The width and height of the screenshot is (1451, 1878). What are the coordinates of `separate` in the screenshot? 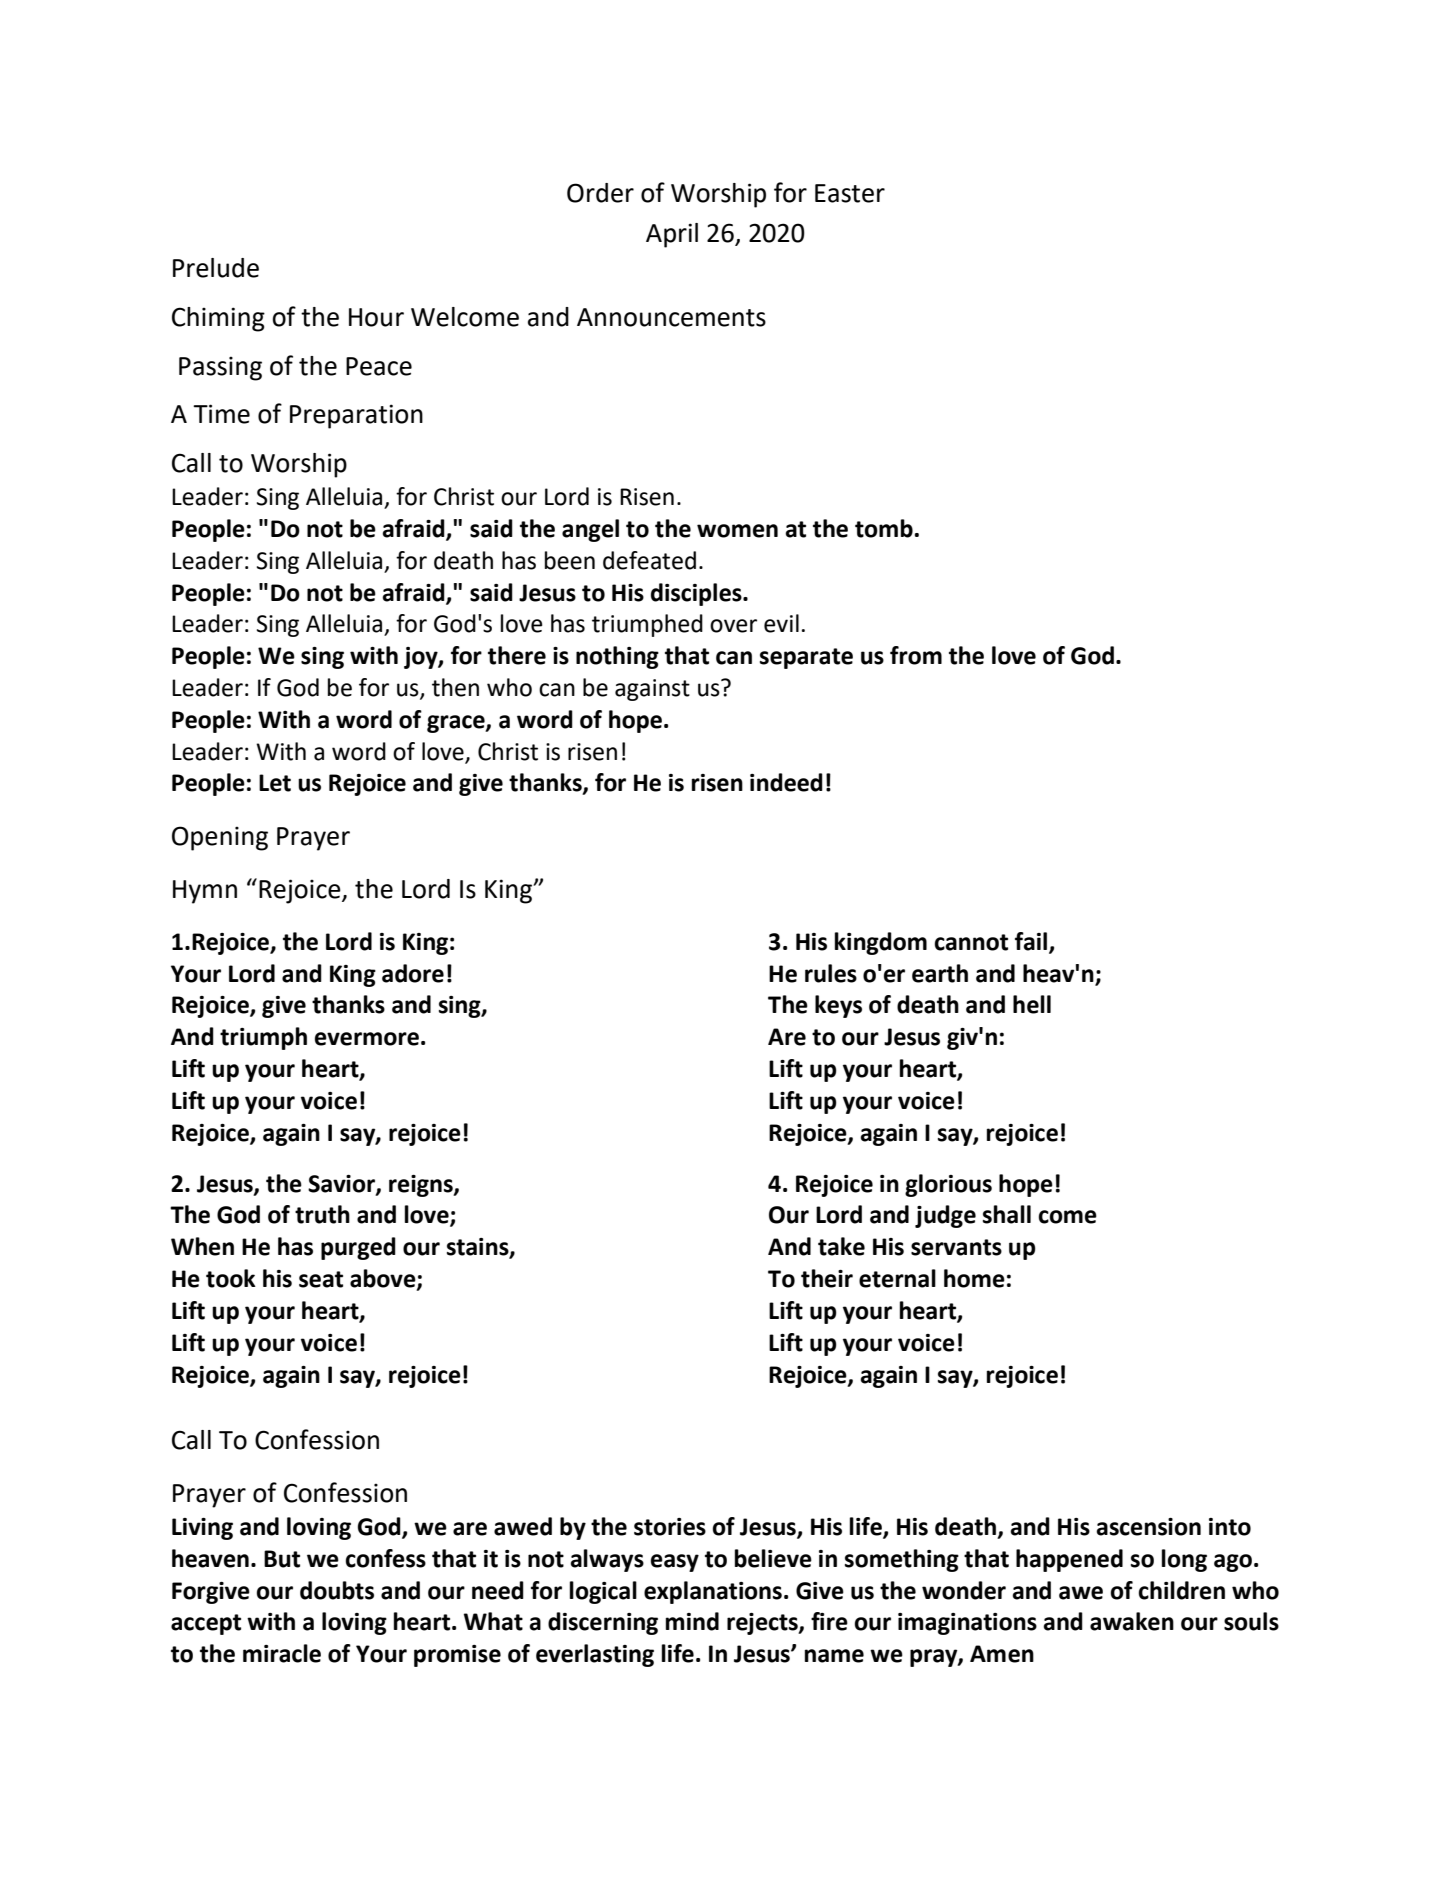 It's located at (806, 658).
